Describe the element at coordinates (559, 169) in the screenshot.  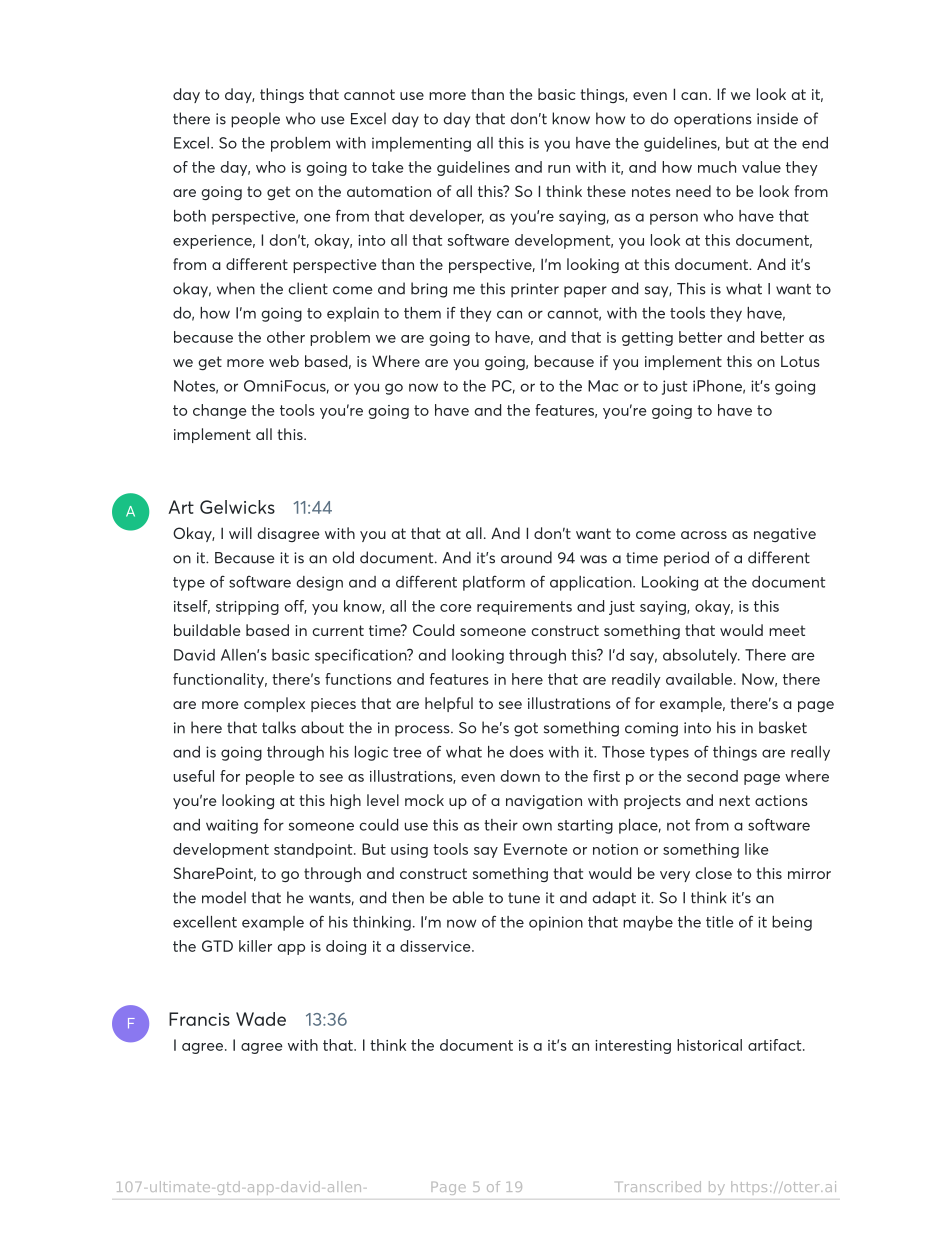
I see `run` at that location.
